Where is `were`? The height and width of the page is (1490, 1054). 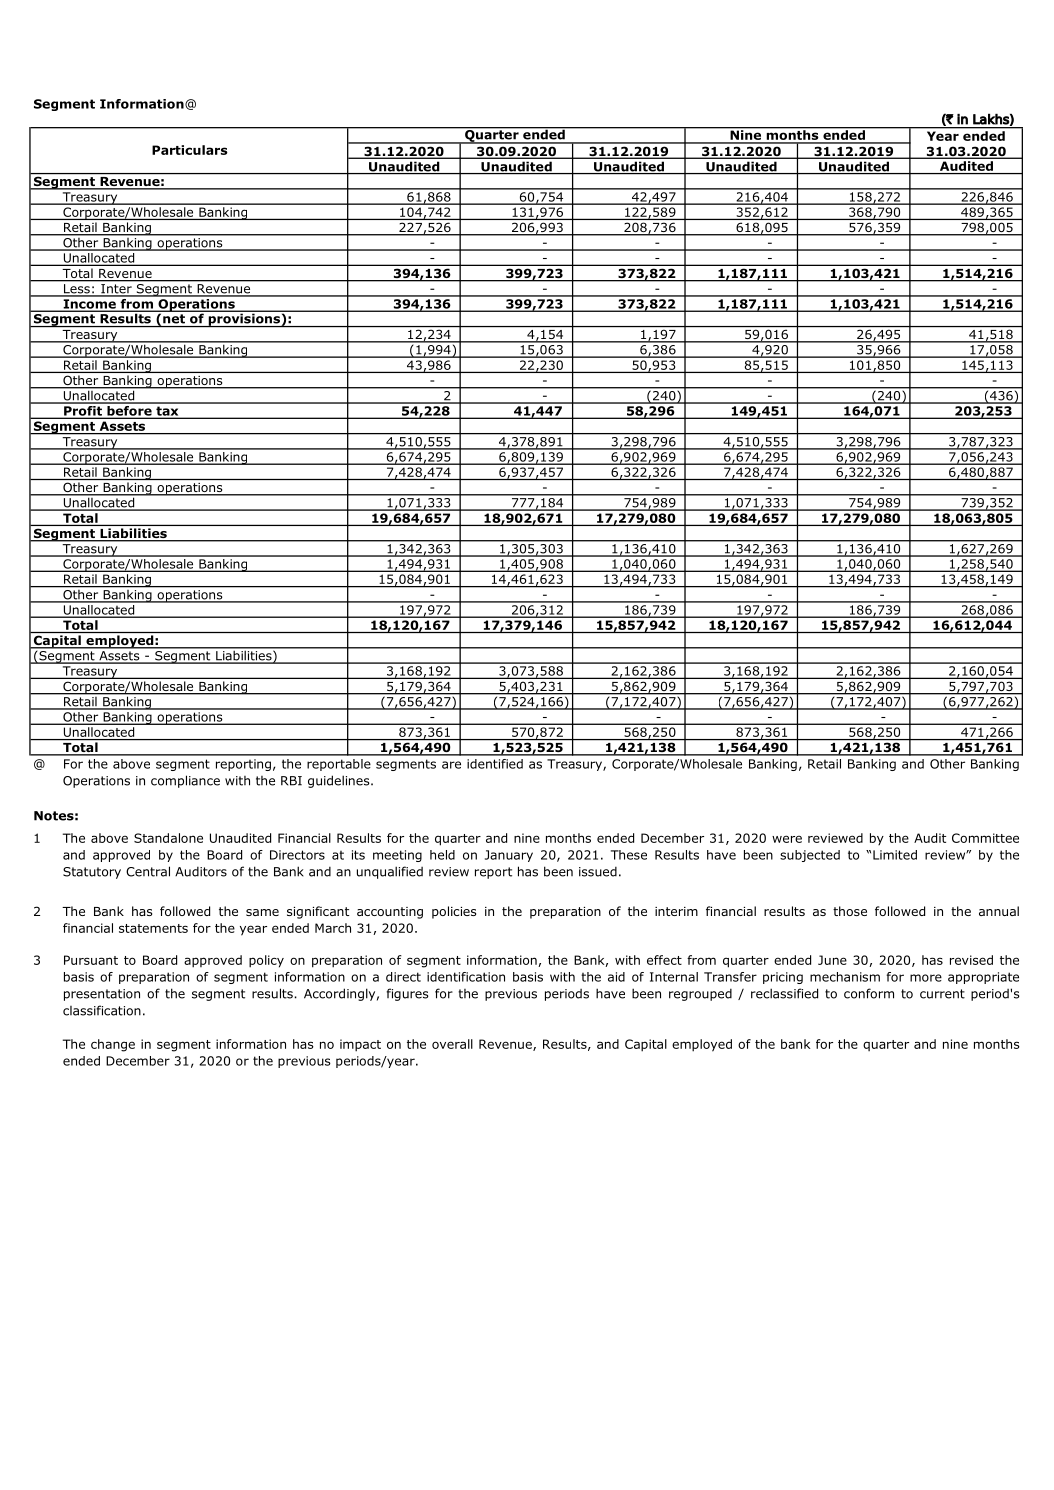
were is located at coordinates (787, 839).
